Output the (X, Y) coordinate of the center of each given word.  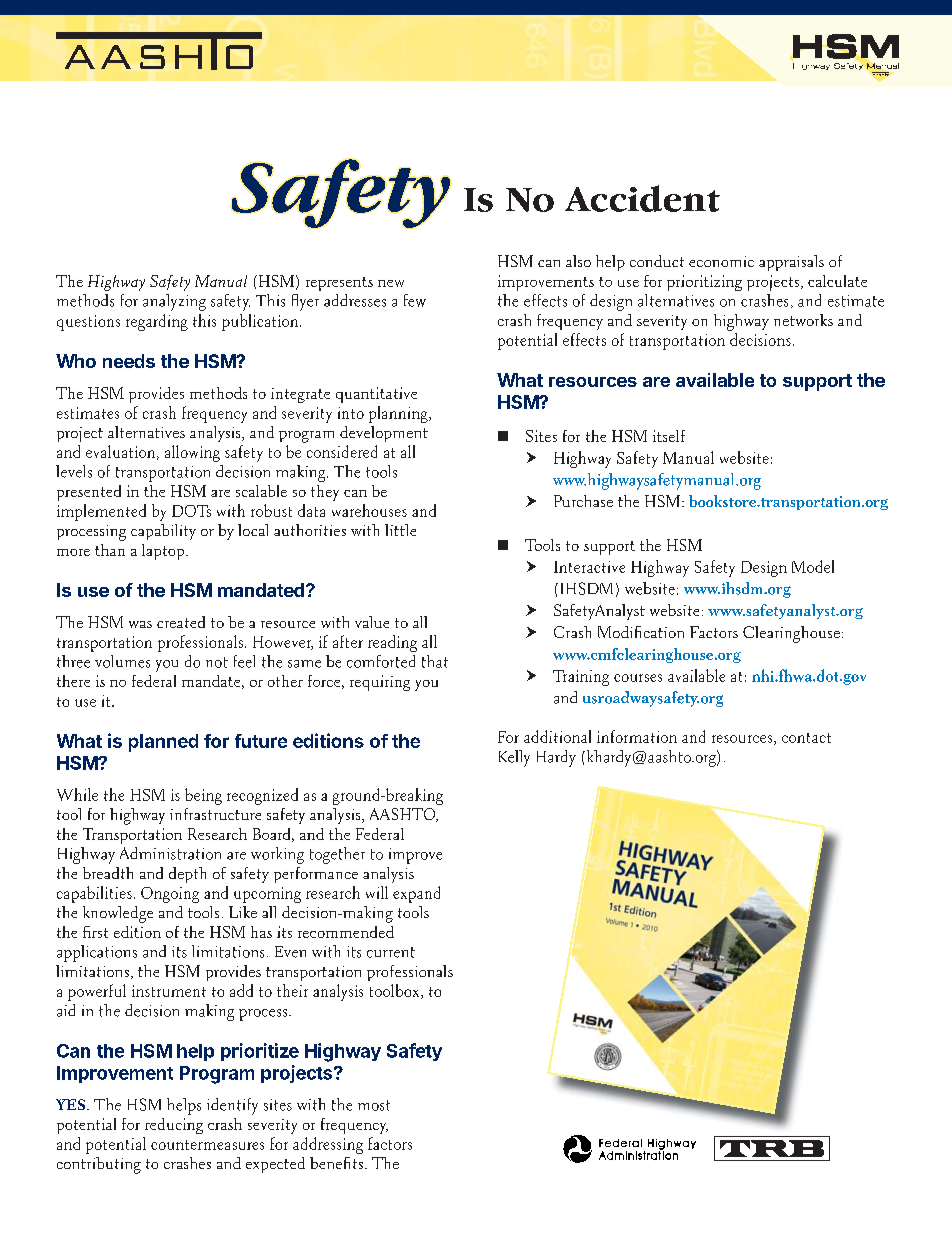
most (374, 1105)
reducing (174, 1126)
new (391, 283)
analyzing (174, 302)
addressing (328, 1145)
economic (721, 261)
